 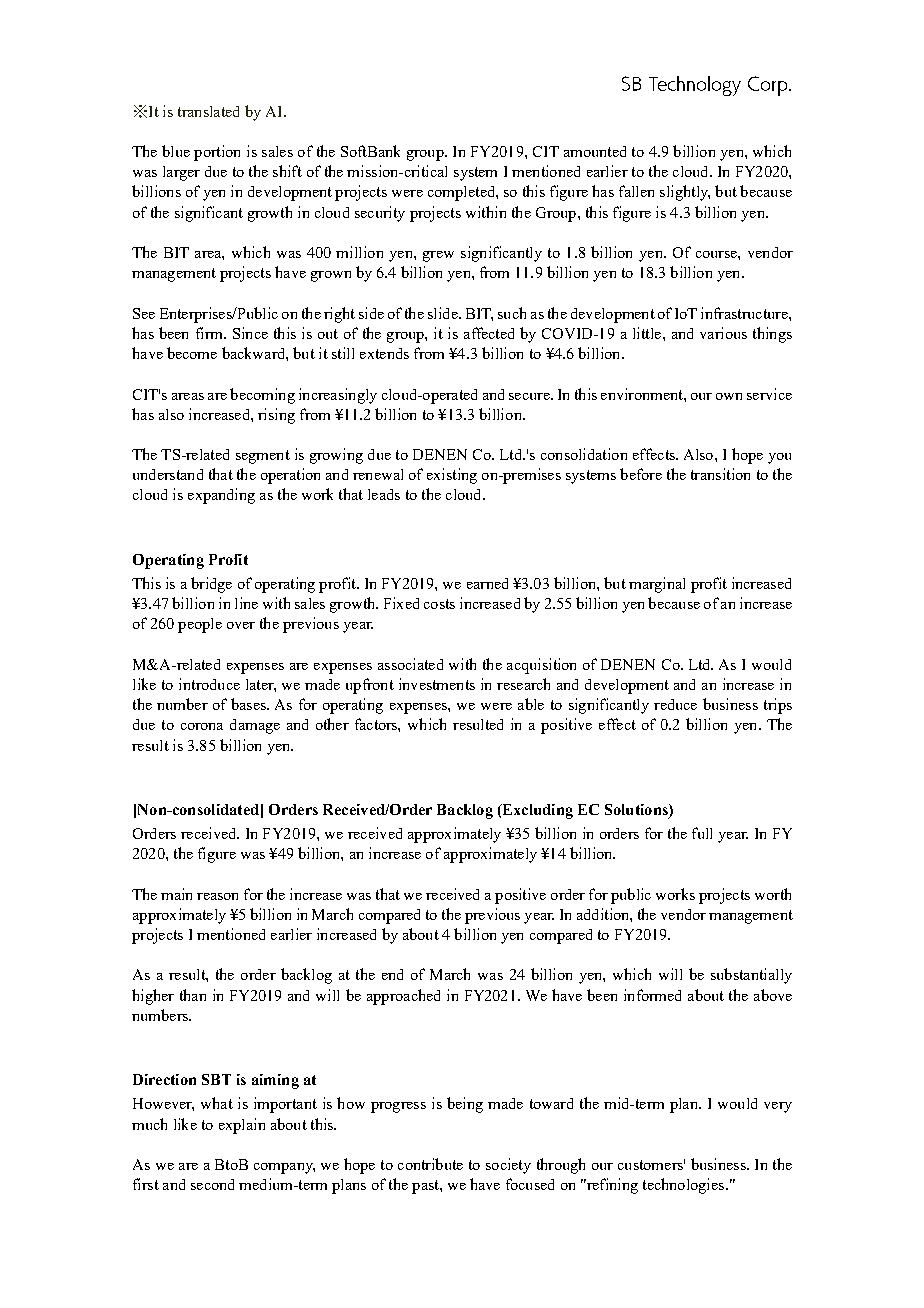 What do you see at coordinates (657, 585) in the screenshot?
I see `marginal` at bounding box center [657, 585].
